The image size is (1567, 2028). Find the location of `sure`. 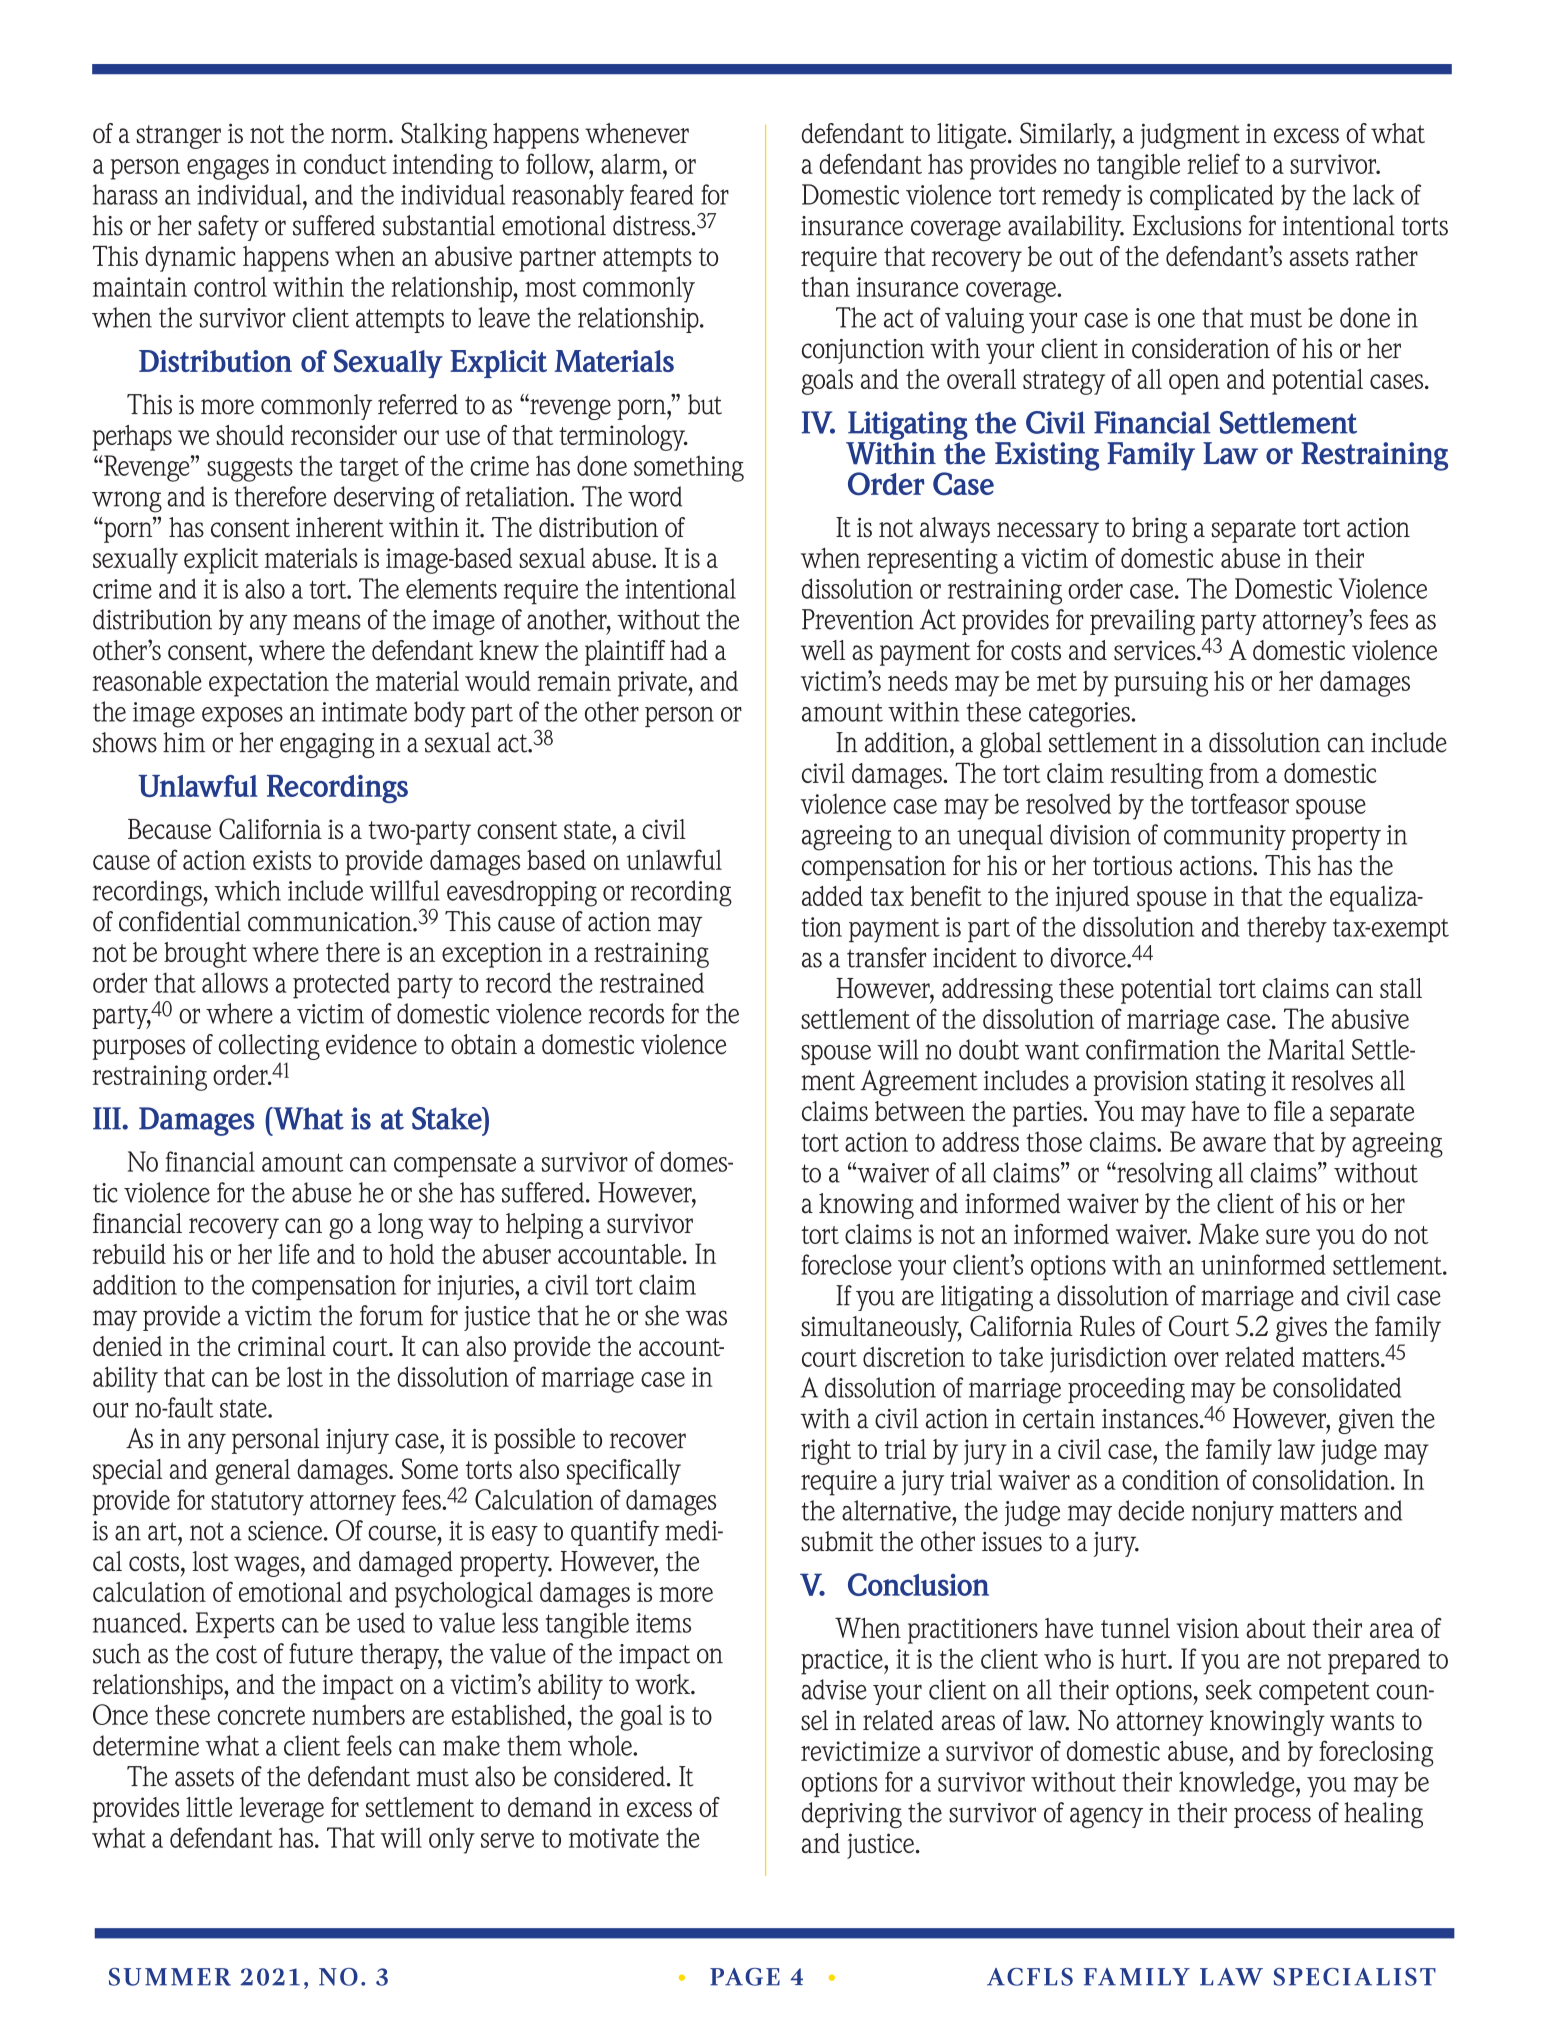

sure is located at coordinates (1288, 1236).
